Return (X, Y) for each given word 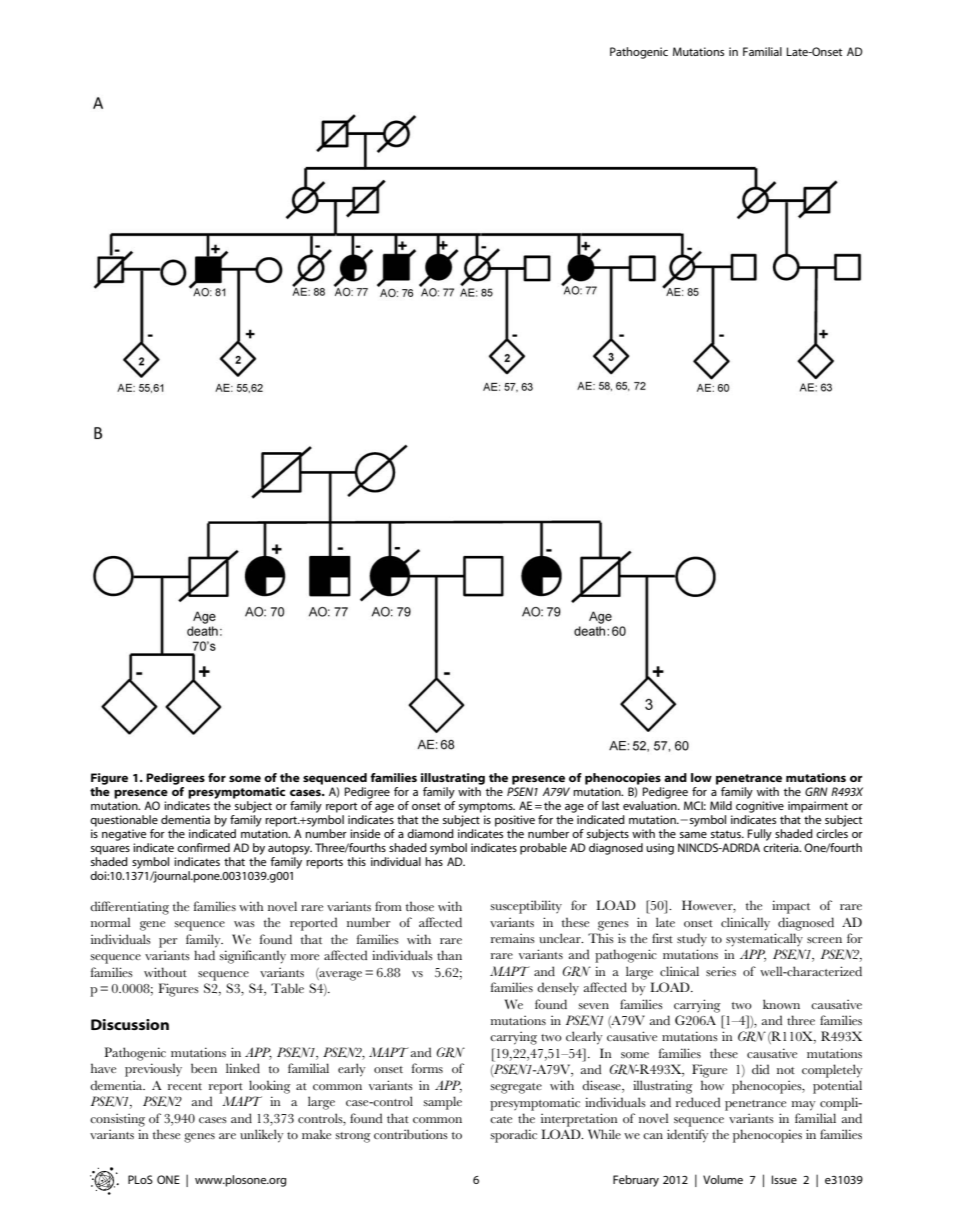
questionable (124, 821)
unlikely (262, 1136)
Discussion (130, 1024)
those (420, 906)
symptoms (487, 807)
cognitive (760, 807)
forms (427, 1068)
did (760, 1069)
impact (791, 907)
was (244, 924)
